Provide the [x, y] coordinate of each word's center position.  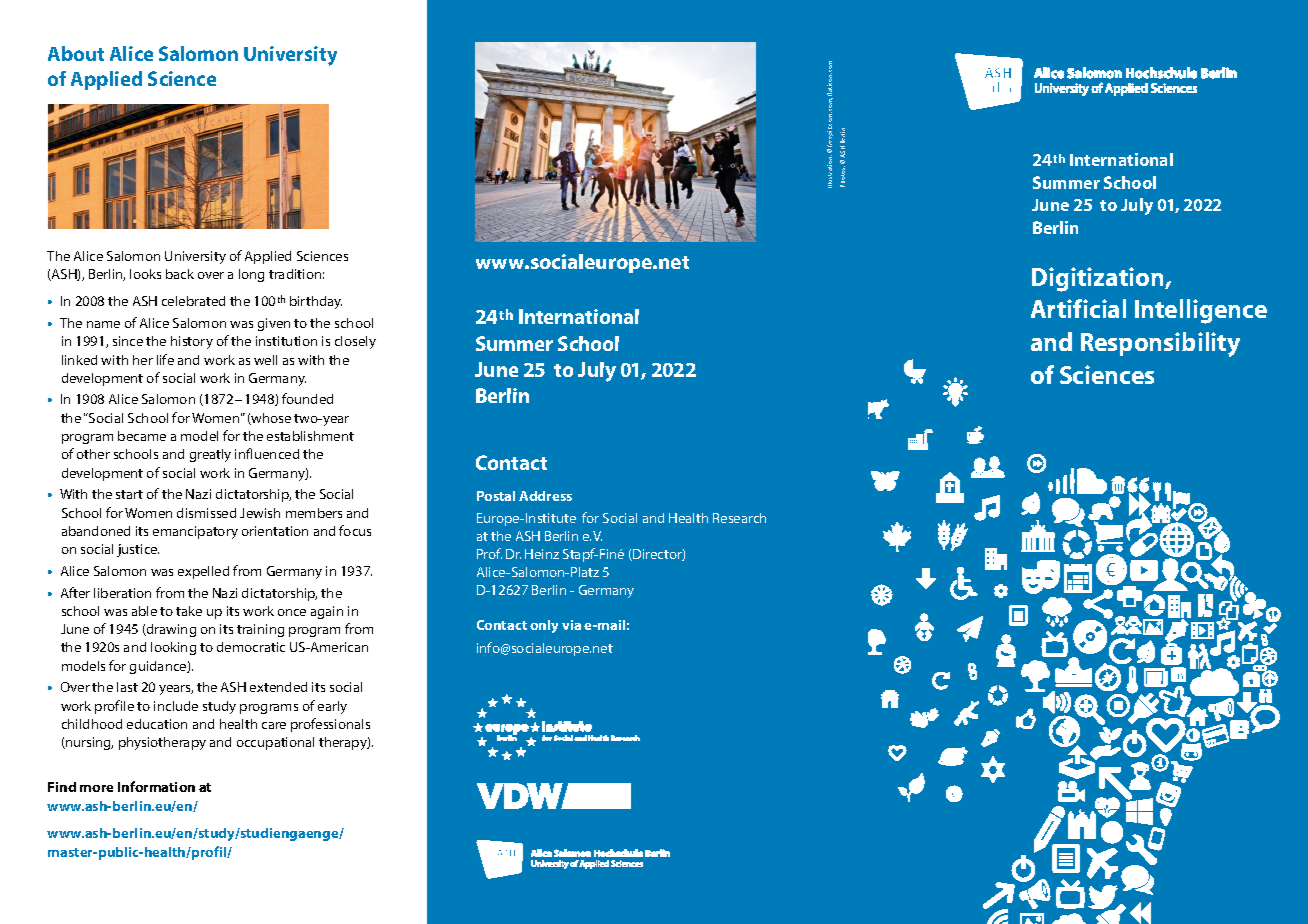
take [189, 611]
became [142, 436]
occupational [275, 743]
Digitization [1099, 279]
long [251, 275]
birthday [316, 302]
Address [545, 496]
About [76, 53]
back [180, 274]
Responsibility [1160, 344]
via [571, 625]
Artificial [1078, 308]
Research [739, 518]
